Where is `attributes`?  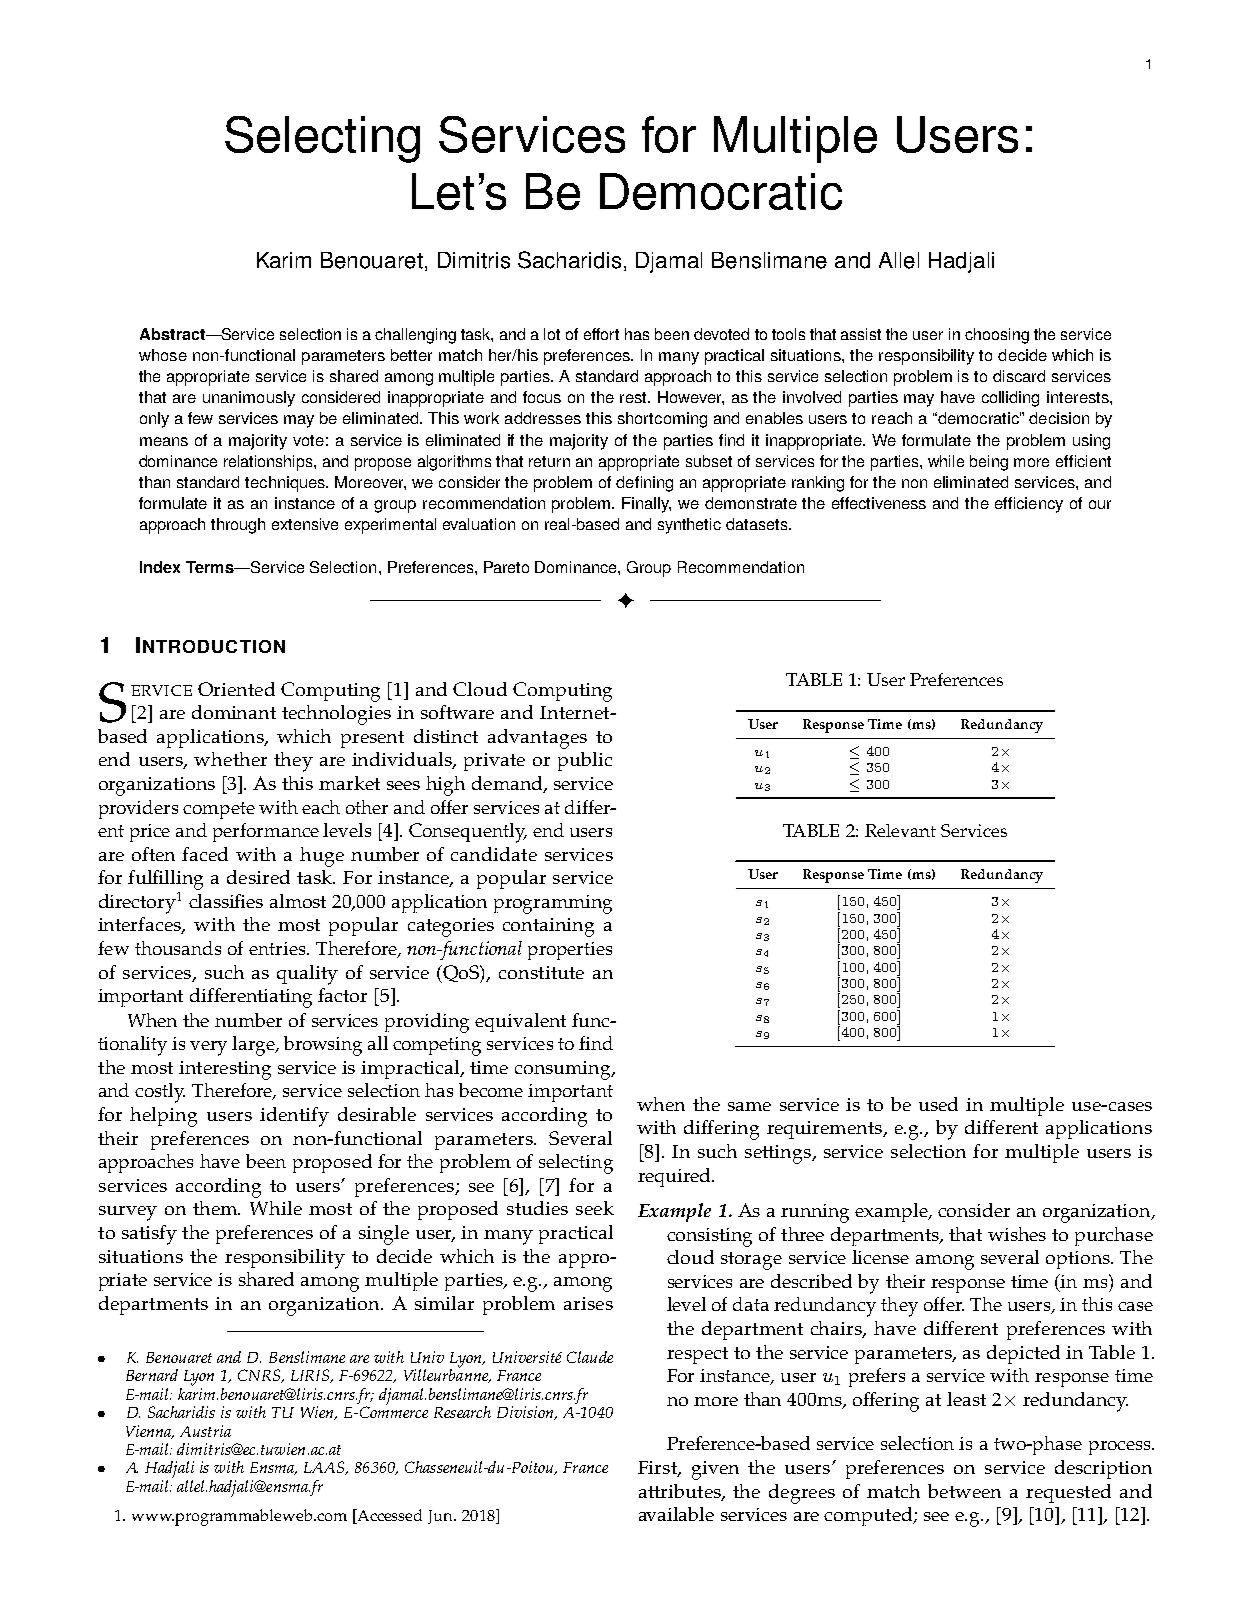
attributes is located at coordinates (681, 1492).
